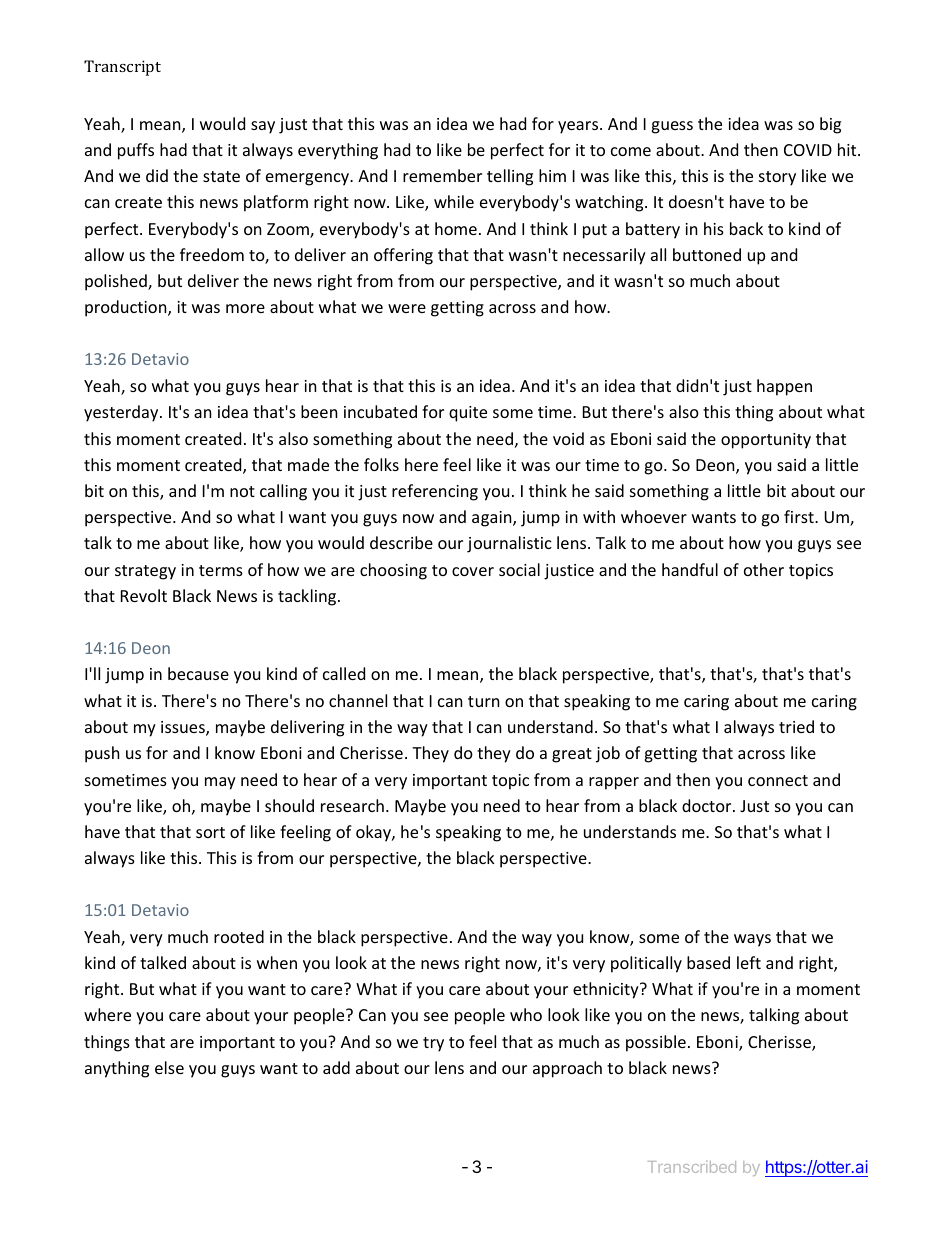 Image resolution: width=952 pixels, height=1233 pixels. Describe the element at coordinates (708, 805) in the screenshot. I see `doctor` at that location.
